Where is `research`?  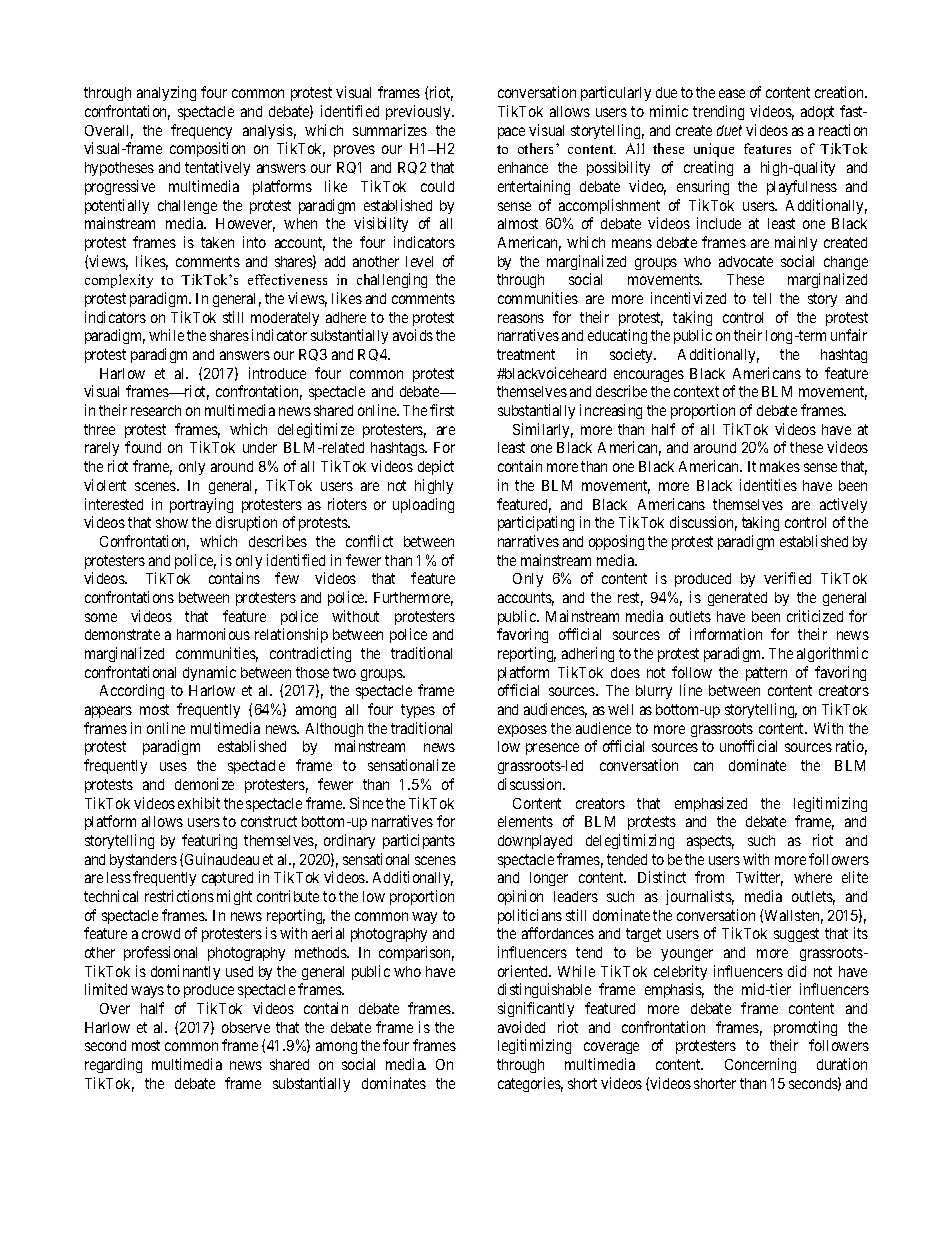 research is located at coordinates (156, 410).
